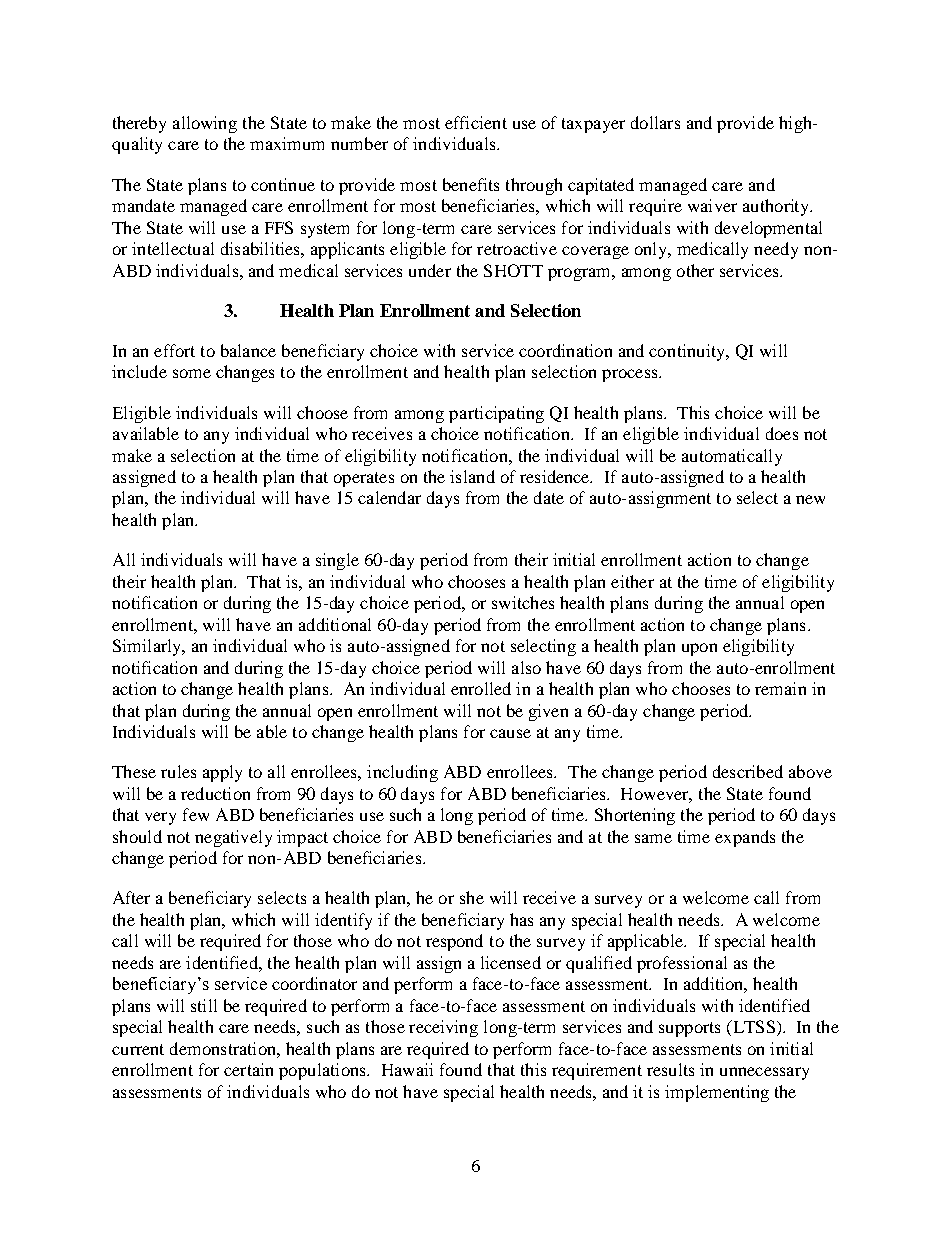 The width and height of the page is (952, 1233). I want to click on some, so click(192, 373).
